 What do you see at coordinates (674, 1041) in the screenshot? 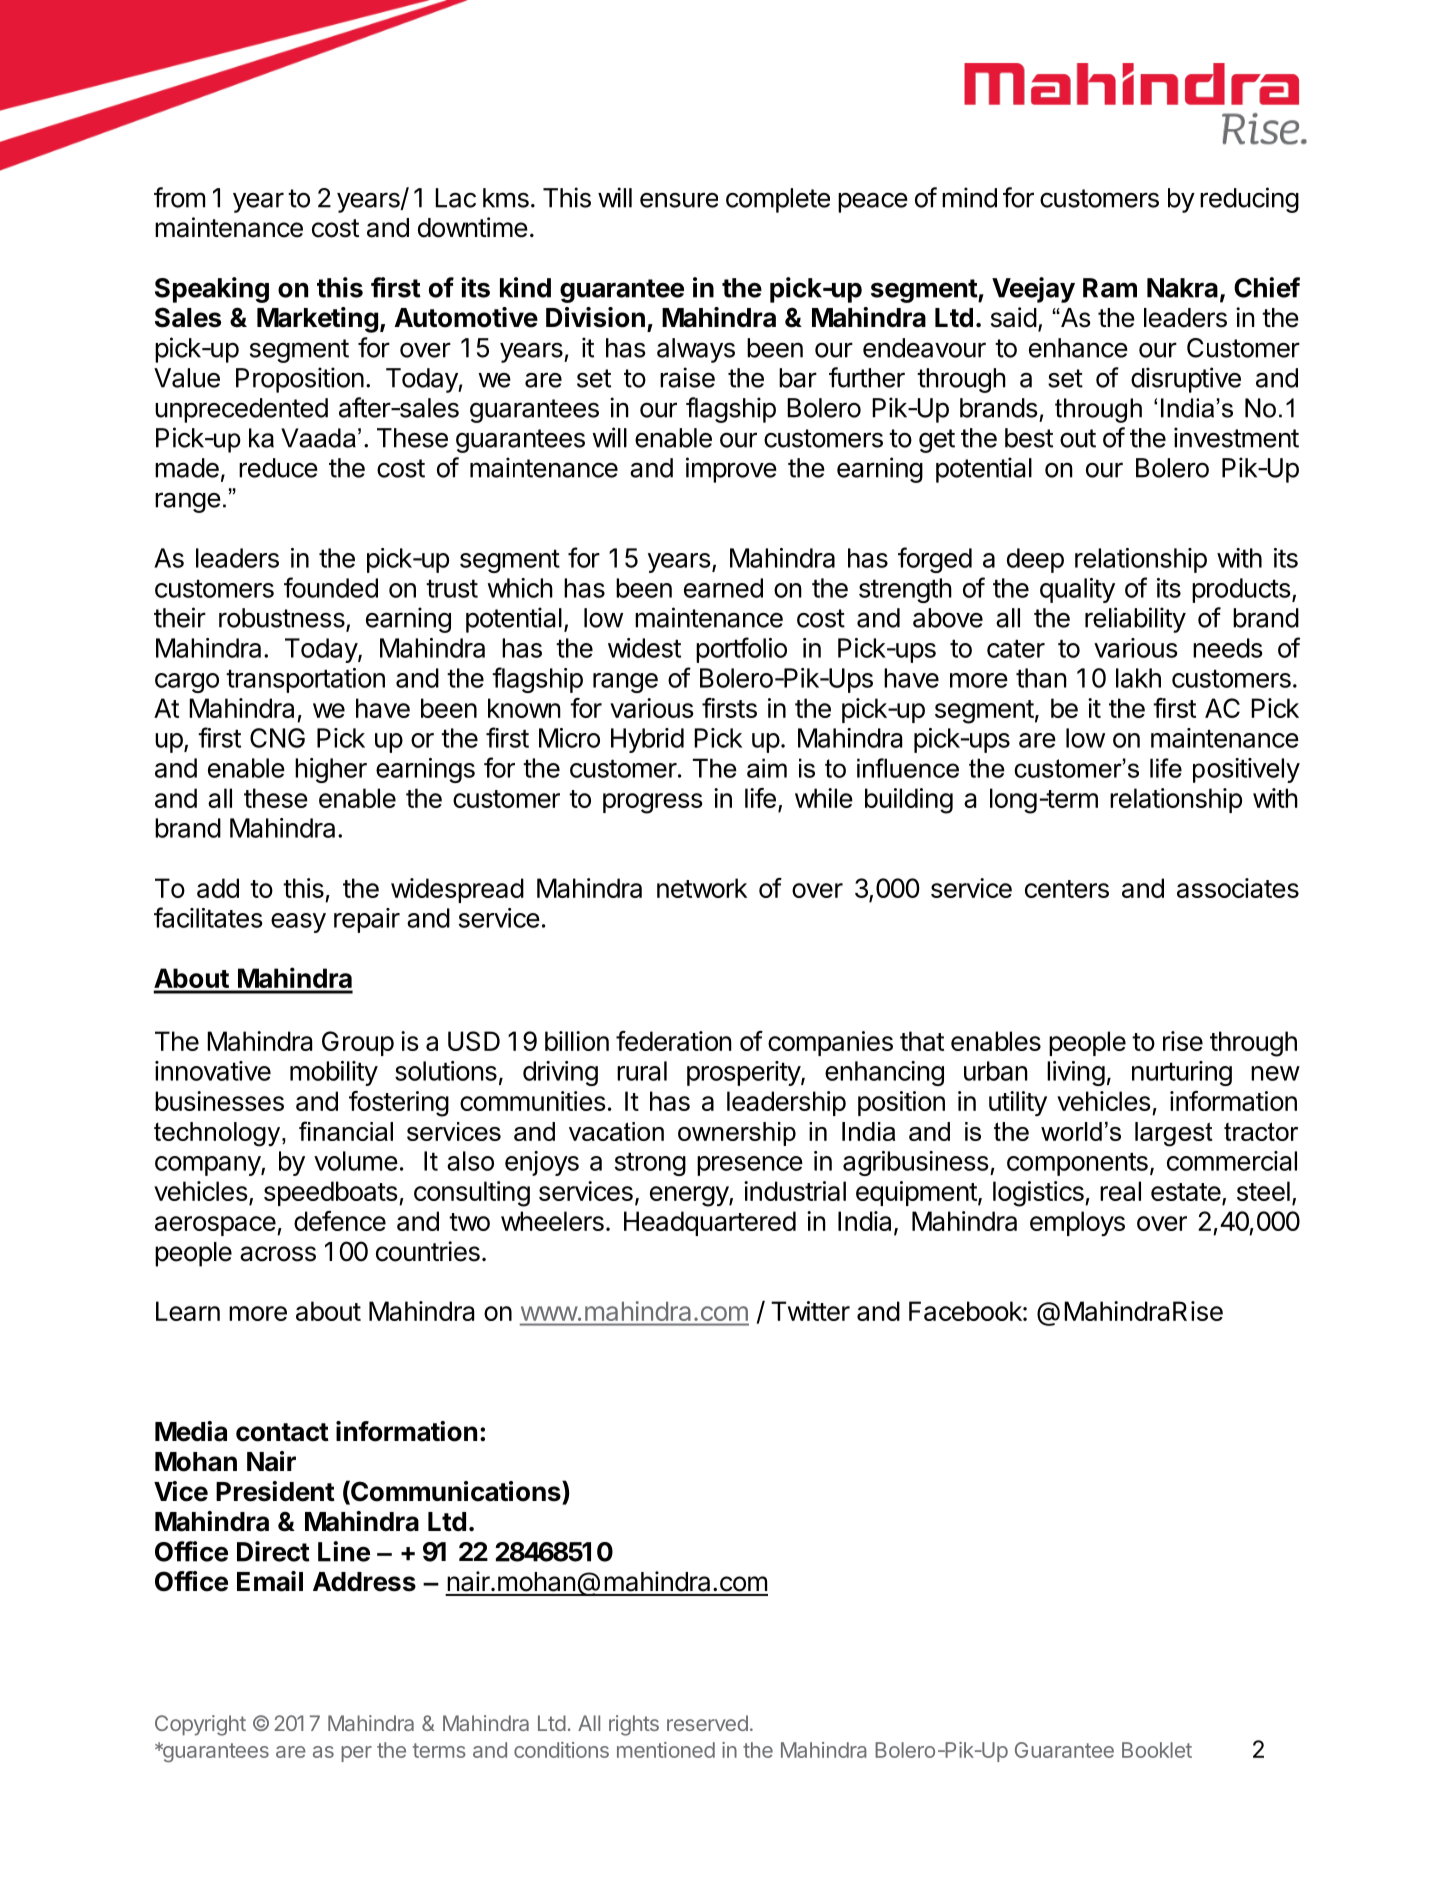
I see `federation` at bounding box center [674, 1041].
